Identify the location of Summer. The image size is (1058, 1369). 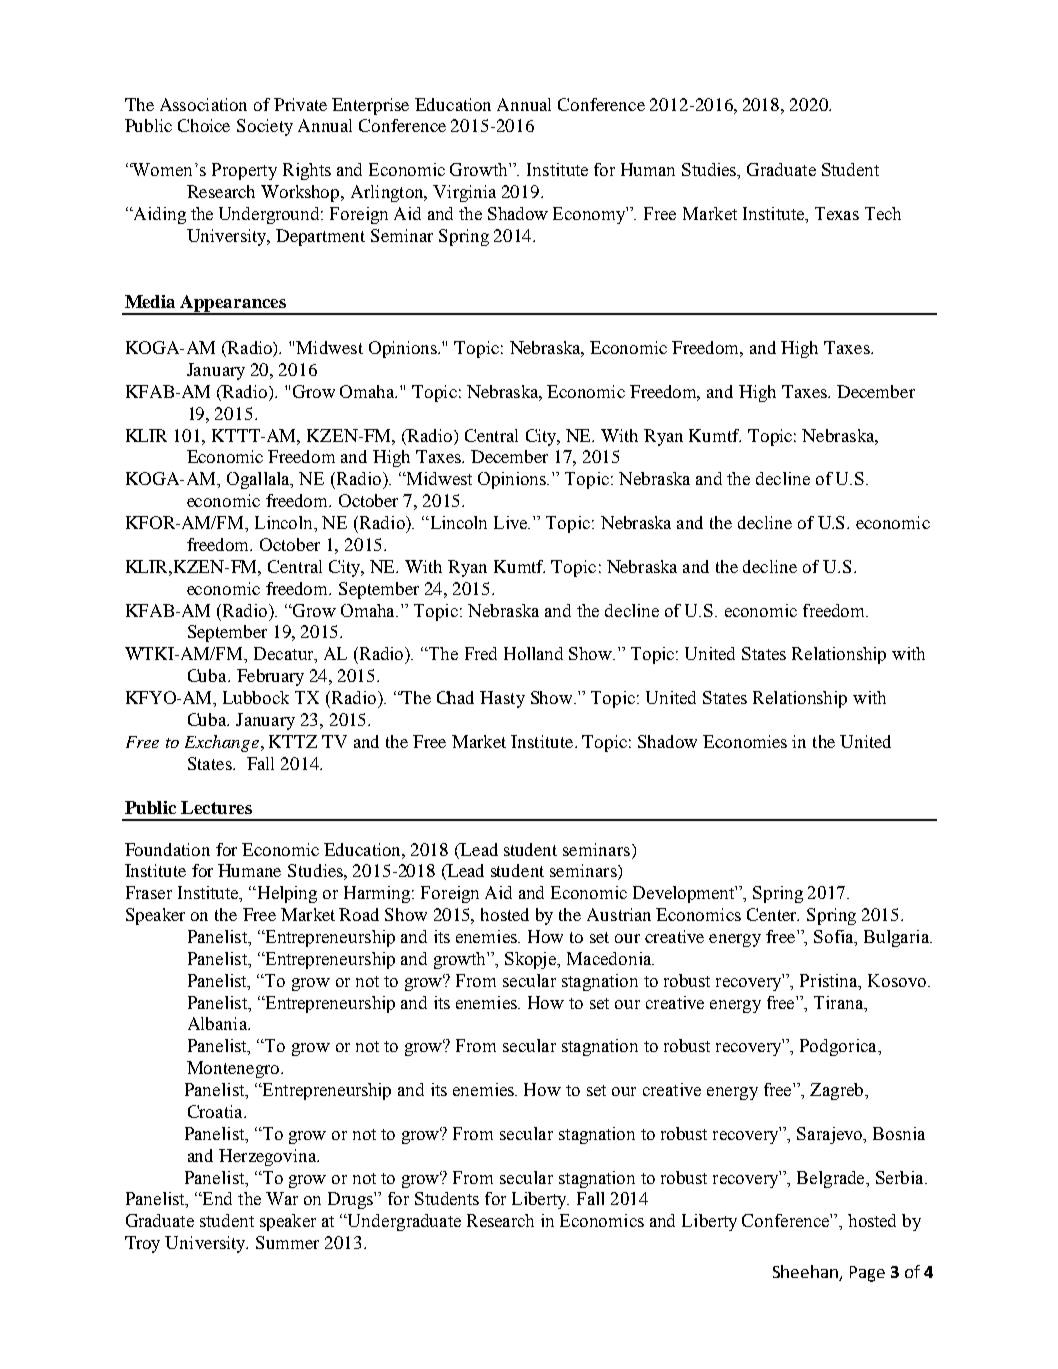
(287, 1242).
